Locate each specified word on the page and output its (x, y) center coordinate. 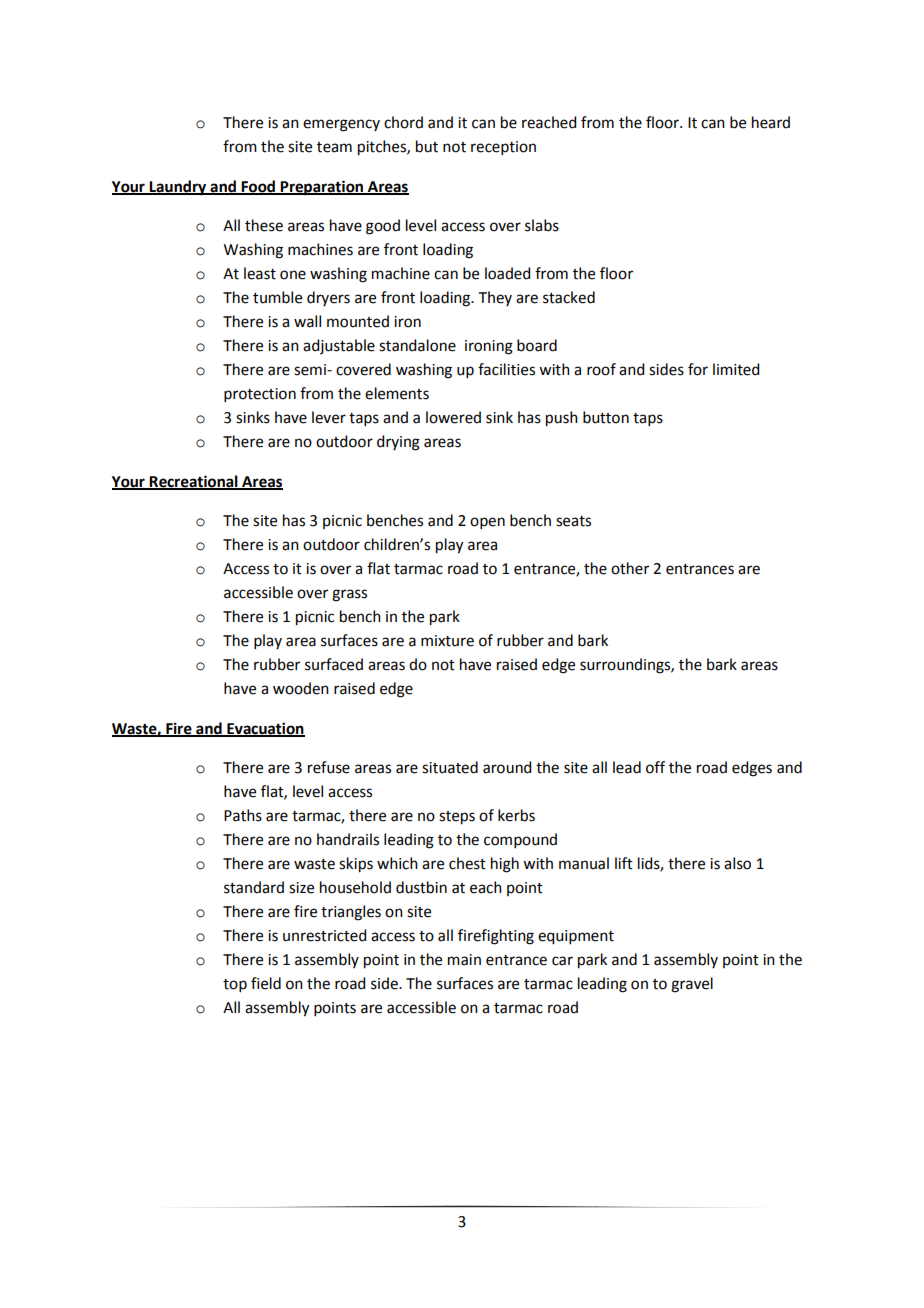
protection (260, 395)
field (266, 983)
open (487, 523)
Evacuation (265, 729)
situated (450, 767)
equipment (576, 937)
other (630, 568)
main (464, 960)
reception (503, 148)
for (698, 369)
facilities (506, 369)
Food (258, 187)
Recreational (194, 482)
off (655, 767)
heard (771, 122)
